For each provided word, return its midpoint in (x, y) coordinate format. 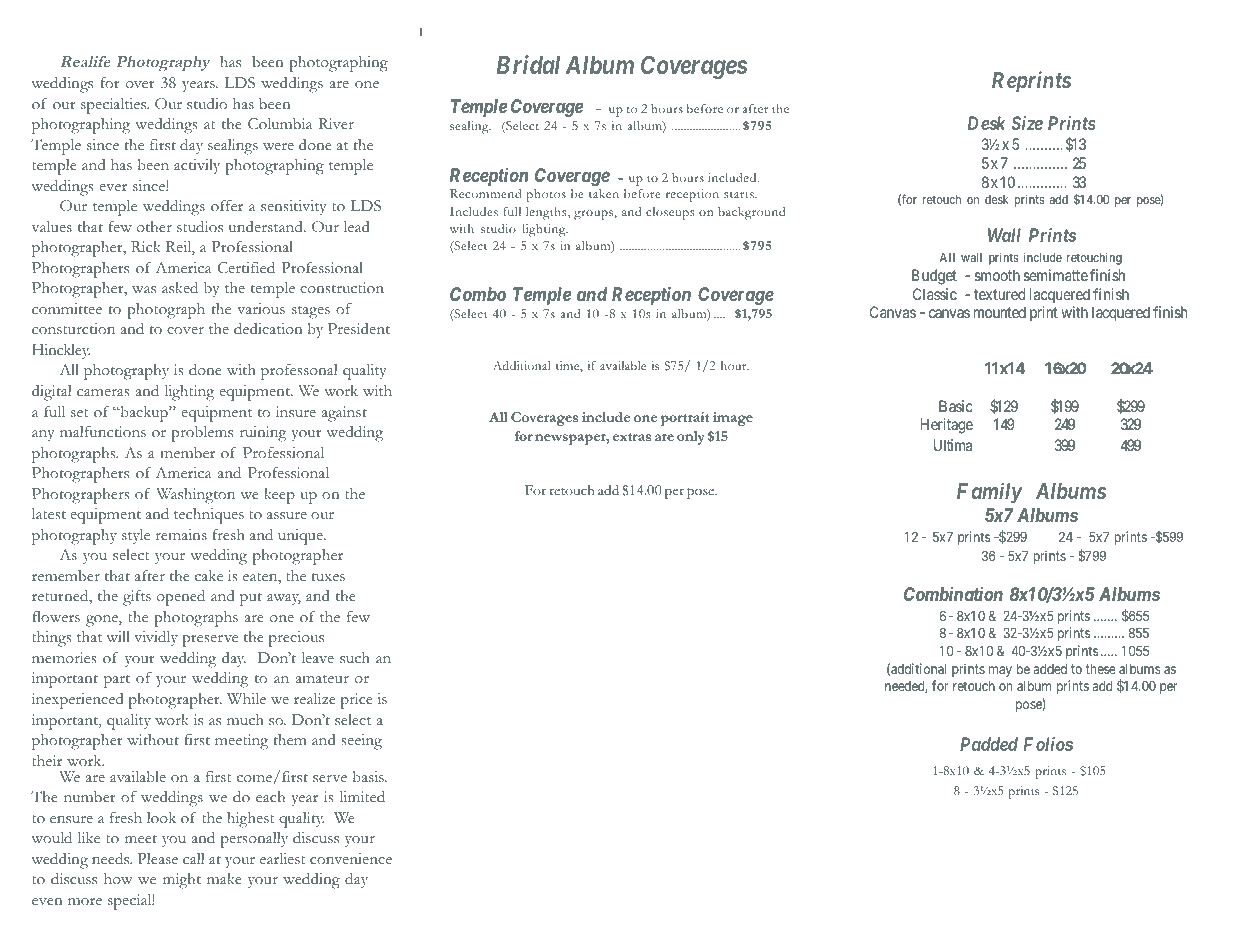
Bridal (528, 64)
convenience (351, 858)
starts (740, 194)
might (182, 881)
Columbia (280, 123)
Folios (1048, 744)
